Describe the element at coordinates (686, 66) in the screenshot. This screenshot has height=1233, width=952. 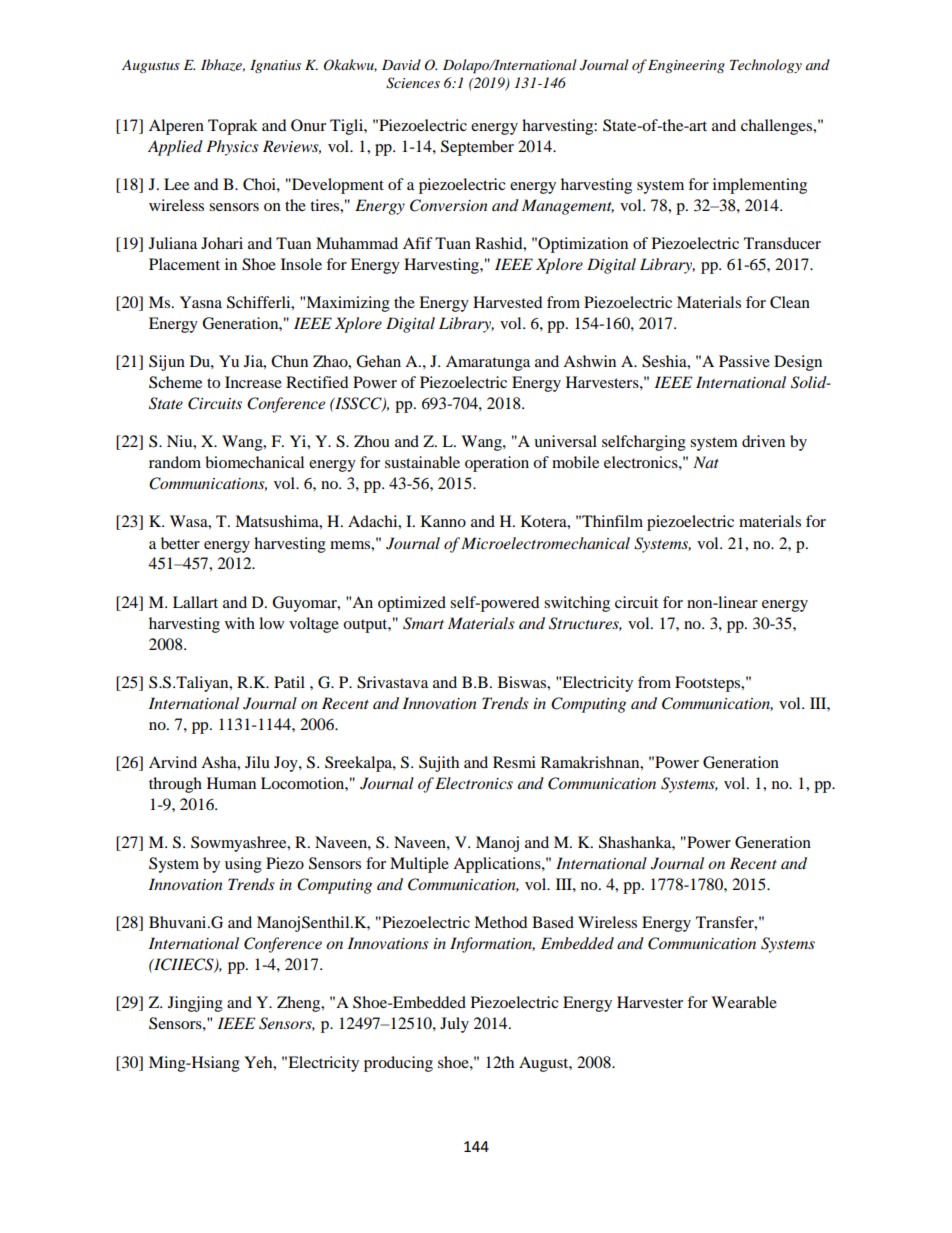
I see `Engineering` at that location.
